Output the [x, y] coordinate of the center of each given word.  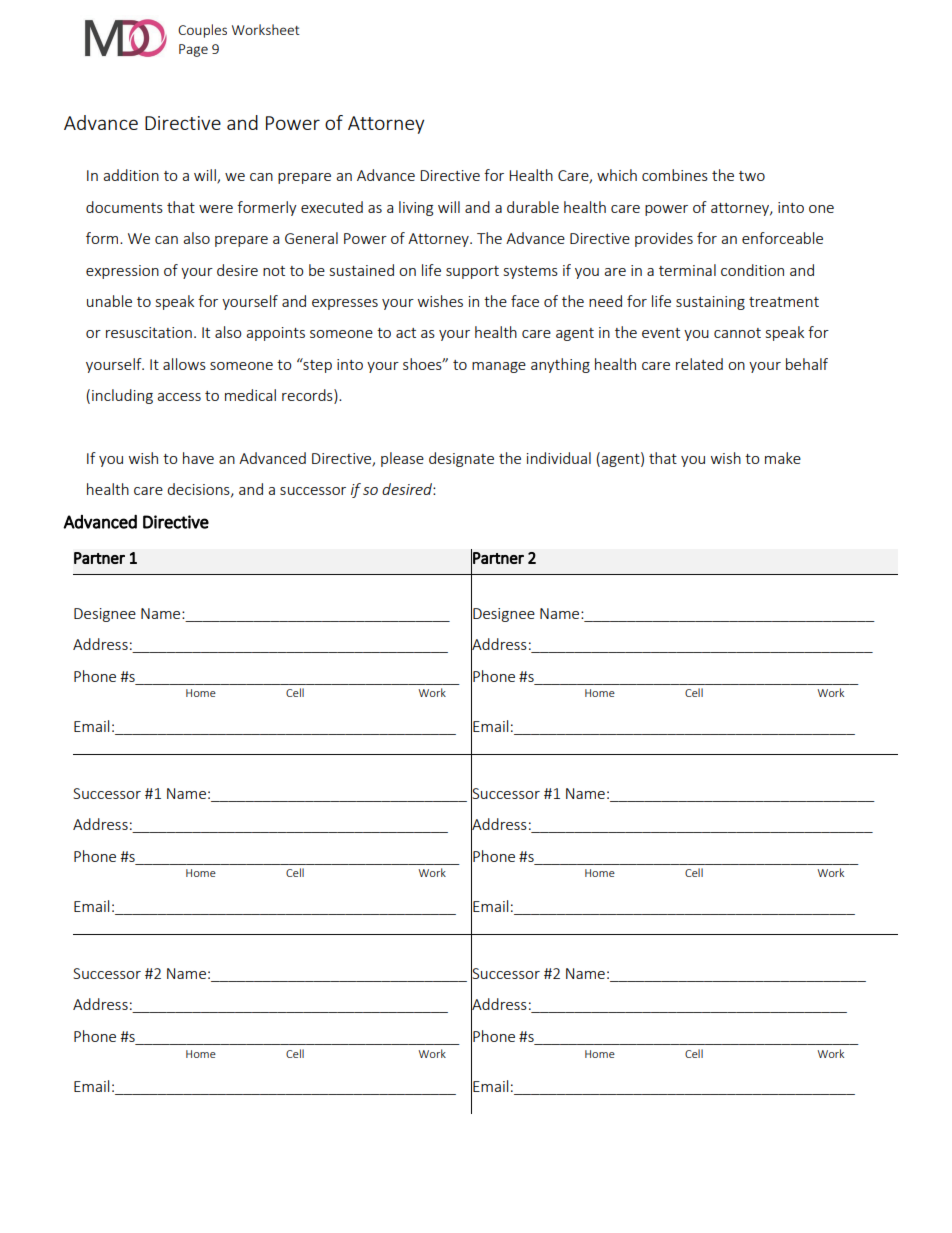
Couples [202, 31]
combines [675, 175]
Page [193, 50]
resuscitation [149, 332]
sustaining [710, 303]
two [752, 176]
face [525, 301]
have [198, 458]
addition [131, 175]
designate [461, 459]
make [783, 458]
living [416, 208]
